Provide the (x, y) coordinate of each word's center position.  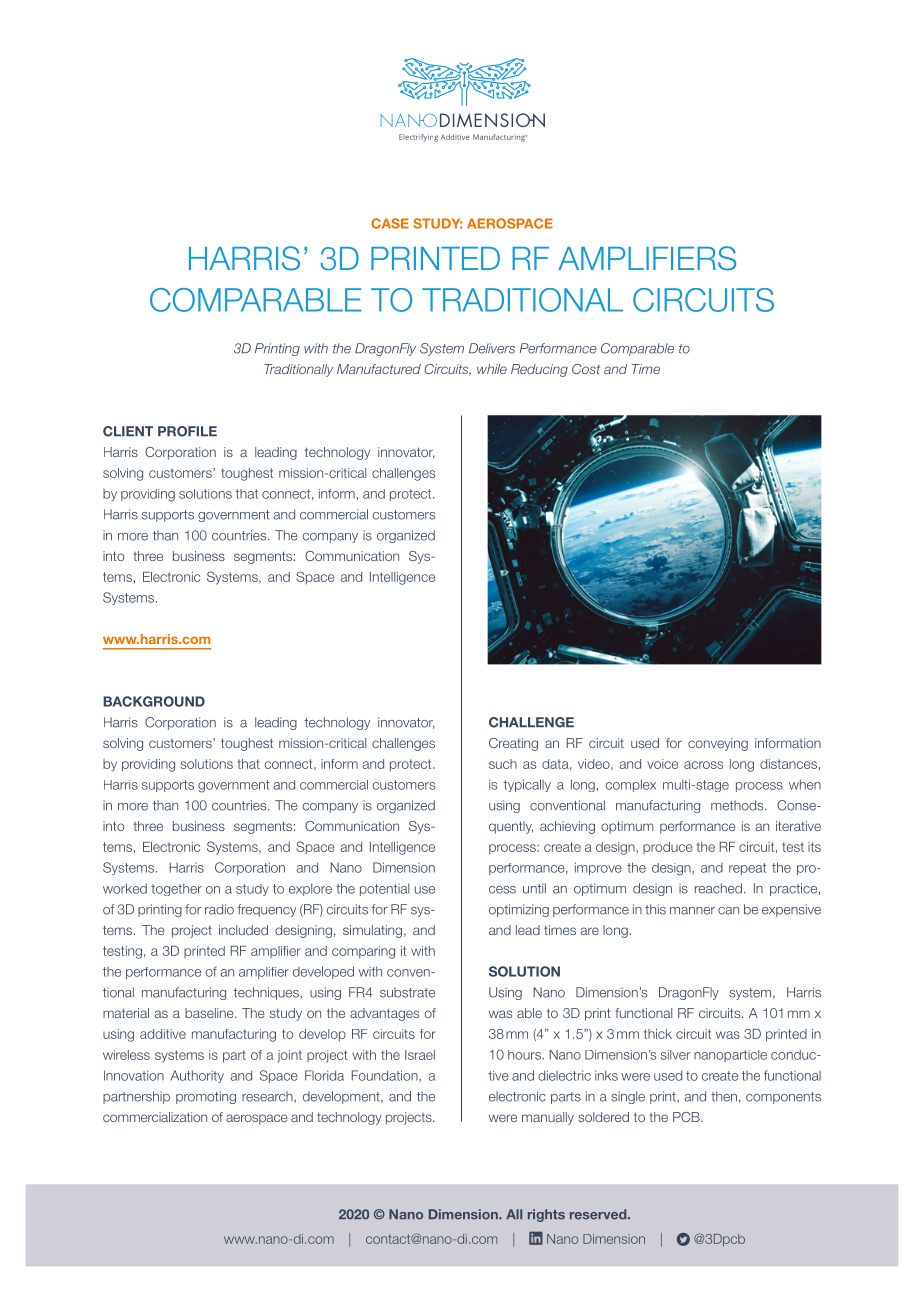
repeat (747, 869)
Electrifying (418, 138)
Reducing (539, 370)
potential (384, 889)
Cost (586, 369)
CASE (390, 223)
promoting (206, 1097)
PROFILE (187, 431)
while (492, 369)
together (176, 889)
